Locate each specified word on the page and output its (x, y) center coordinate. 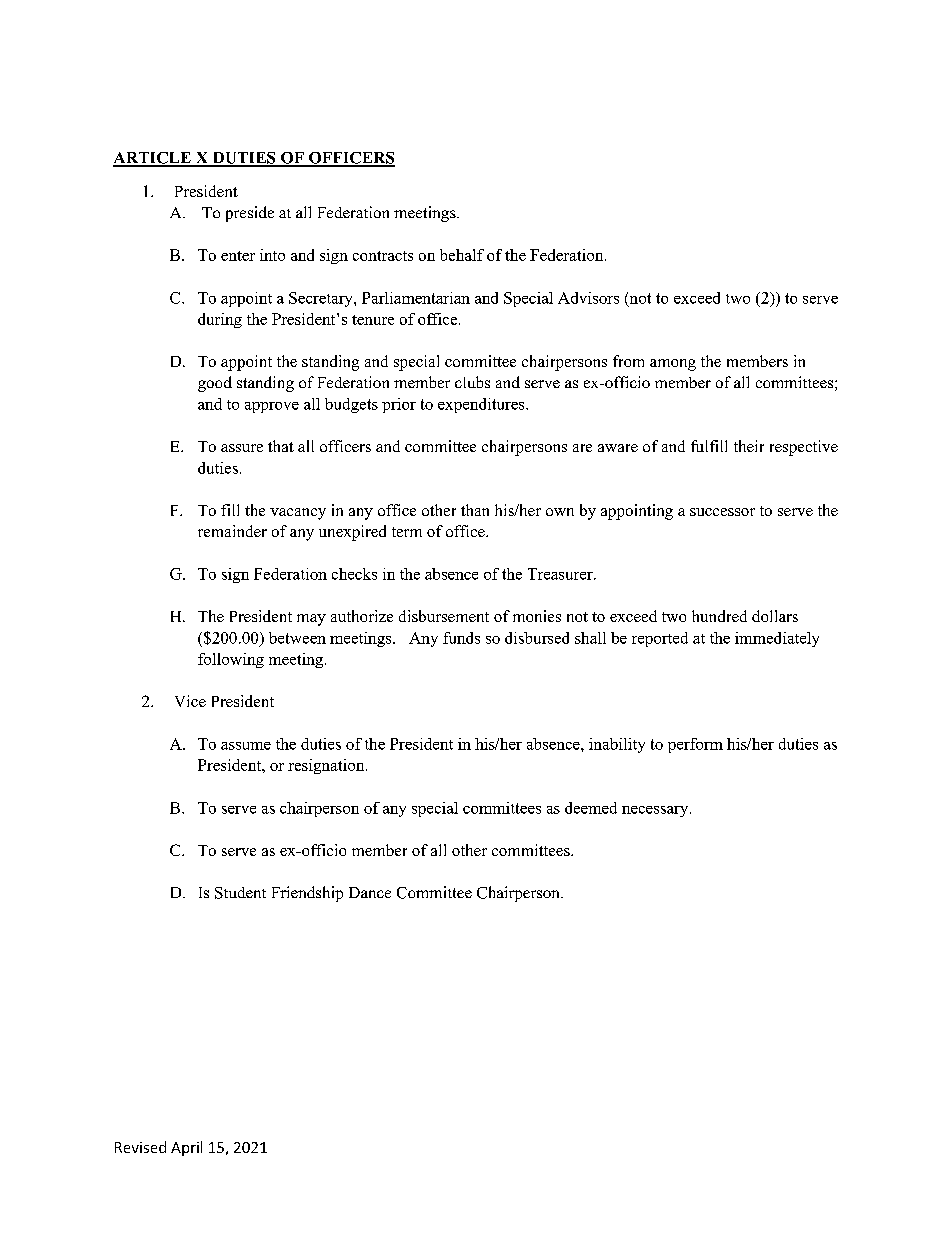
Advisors (588, 298)
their (749, 446)
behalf (462, 255)
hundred (719, 616)
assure (242, 448)
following (231, 660)
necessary (656, 811)
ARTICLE (153, 159)
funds (461, 638)
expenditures (482, 405)
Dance (370, 892)
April (186, 1148)
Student (240, 893)
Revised (140, 1147)
